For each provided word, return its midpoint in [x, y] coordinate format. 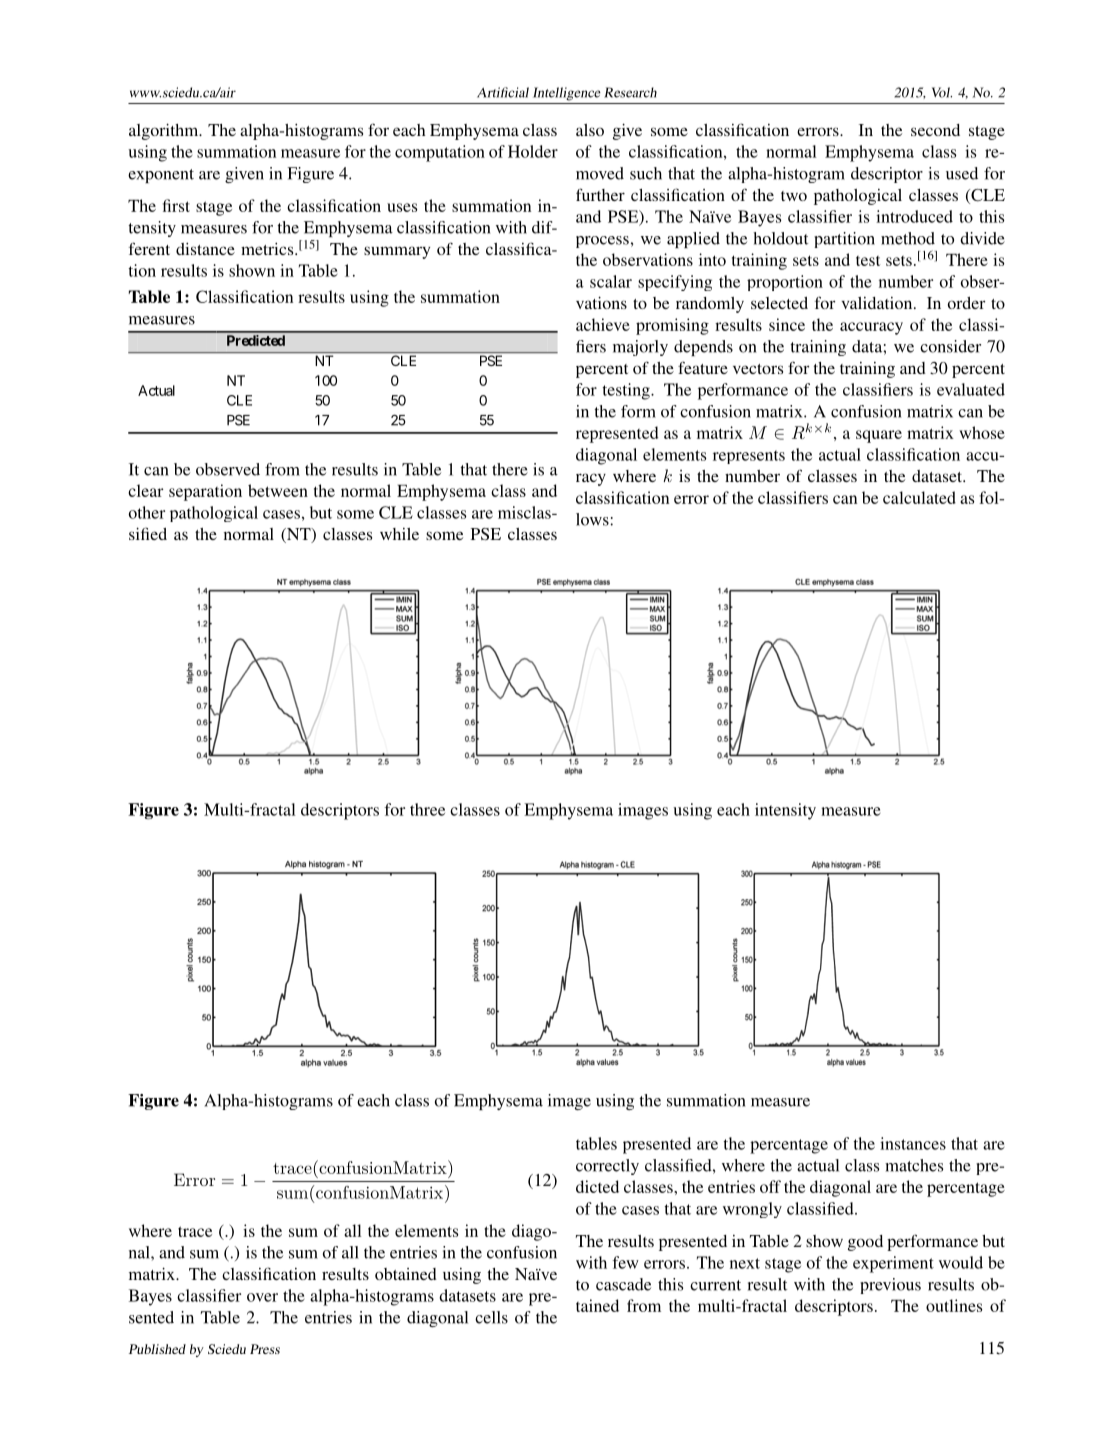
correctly [607, 1167]
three [427, 809]
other [147, 512]
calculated [919, 497]
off [770, 1186]
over [262, 1297]
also [590, 130]
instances [913, 1143]
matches [914, 1165]
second [935, 130]
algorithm [165, 131]
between [278, 490]
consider [950, 346]
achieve [603, 324]
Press [265, 1349]
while [399, 534]
